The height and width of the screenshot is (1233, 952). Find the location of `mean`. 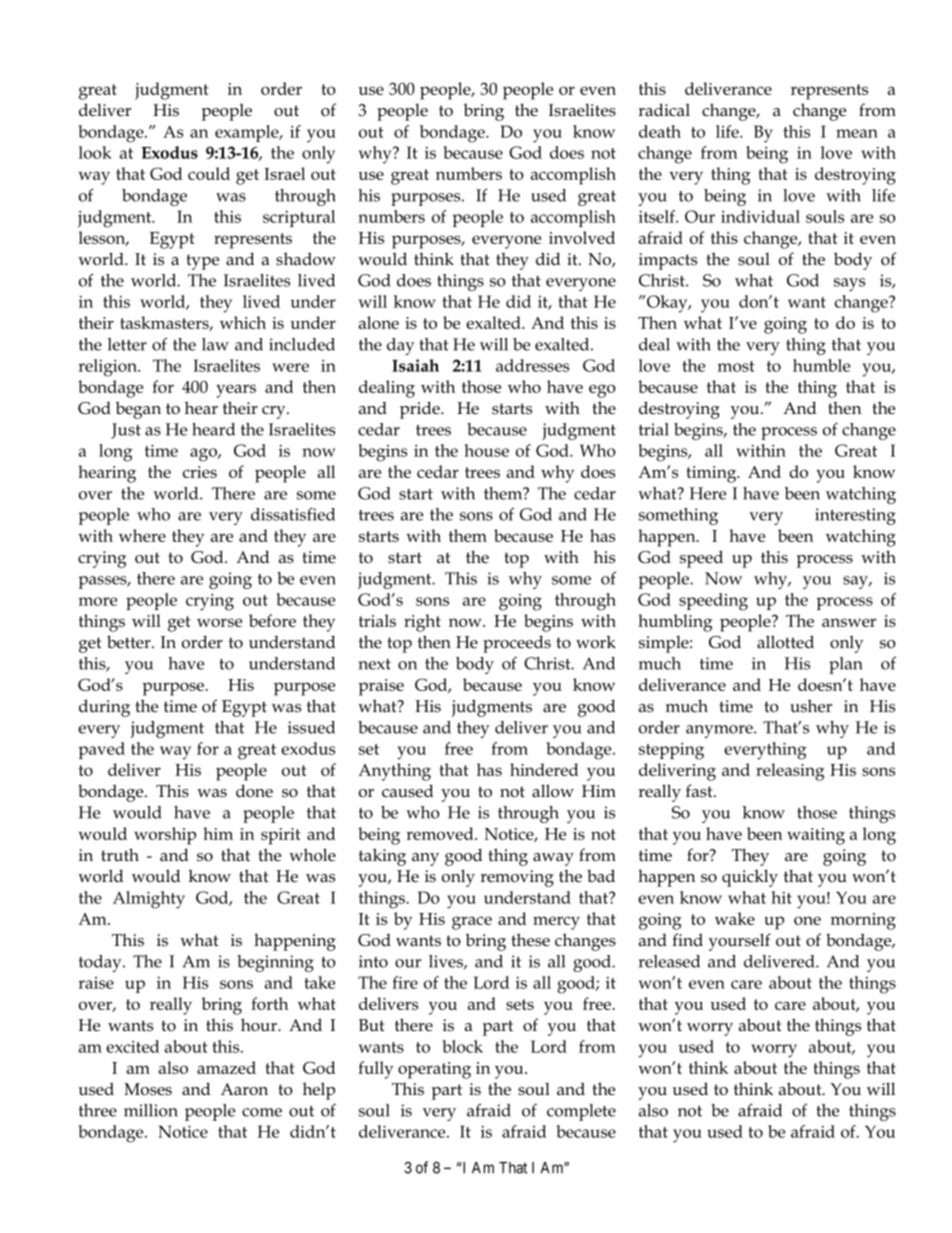

mean is located at coordinates (857, 133).
